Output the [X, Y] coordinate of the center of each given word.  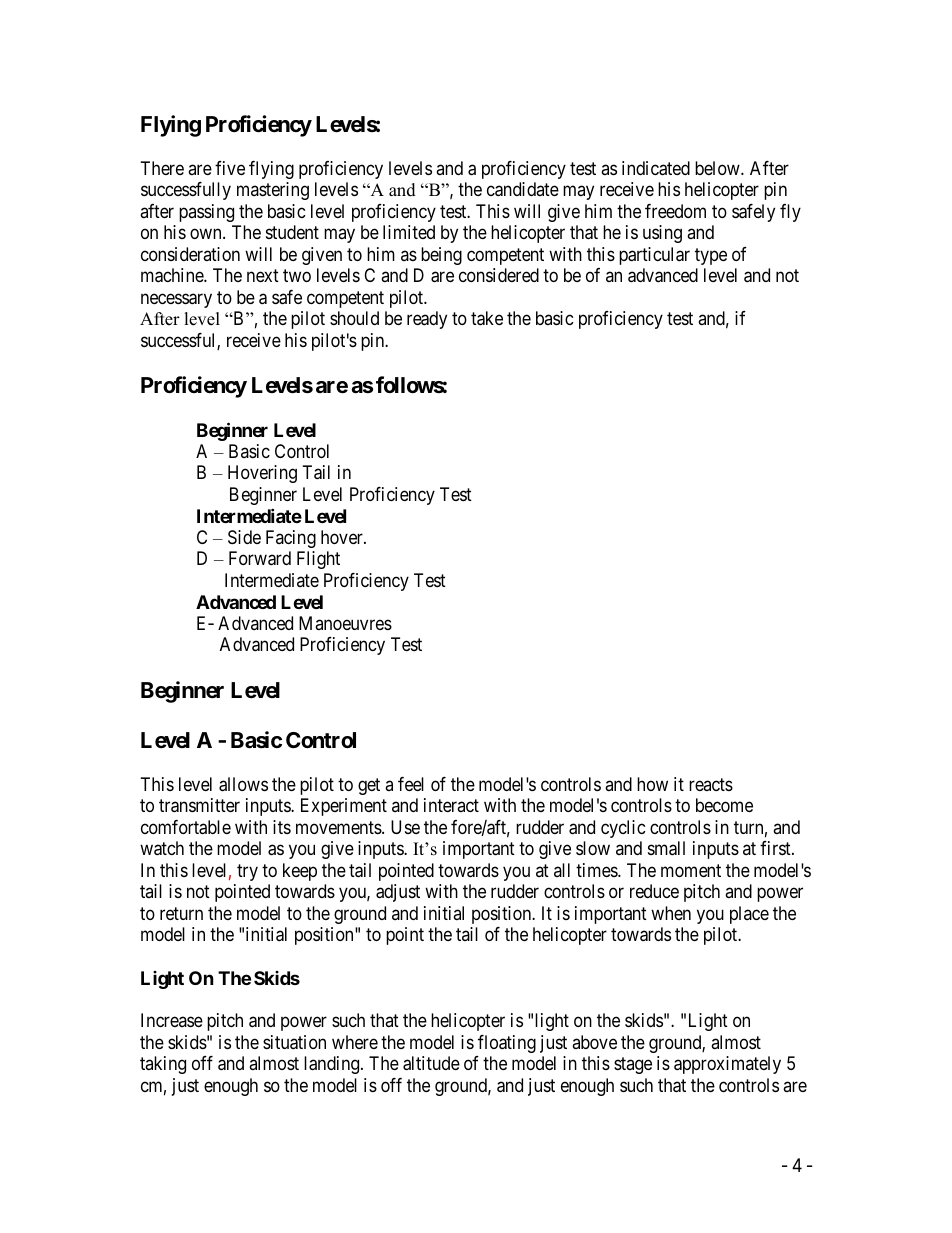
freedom [675, 211]
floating [507, 1044]
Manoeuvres [345, 623]
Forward [260, 558]
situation [294, 1042]
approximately [727, 1065]
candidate [523, 189]
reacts [711, 784]
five [230, 168]
